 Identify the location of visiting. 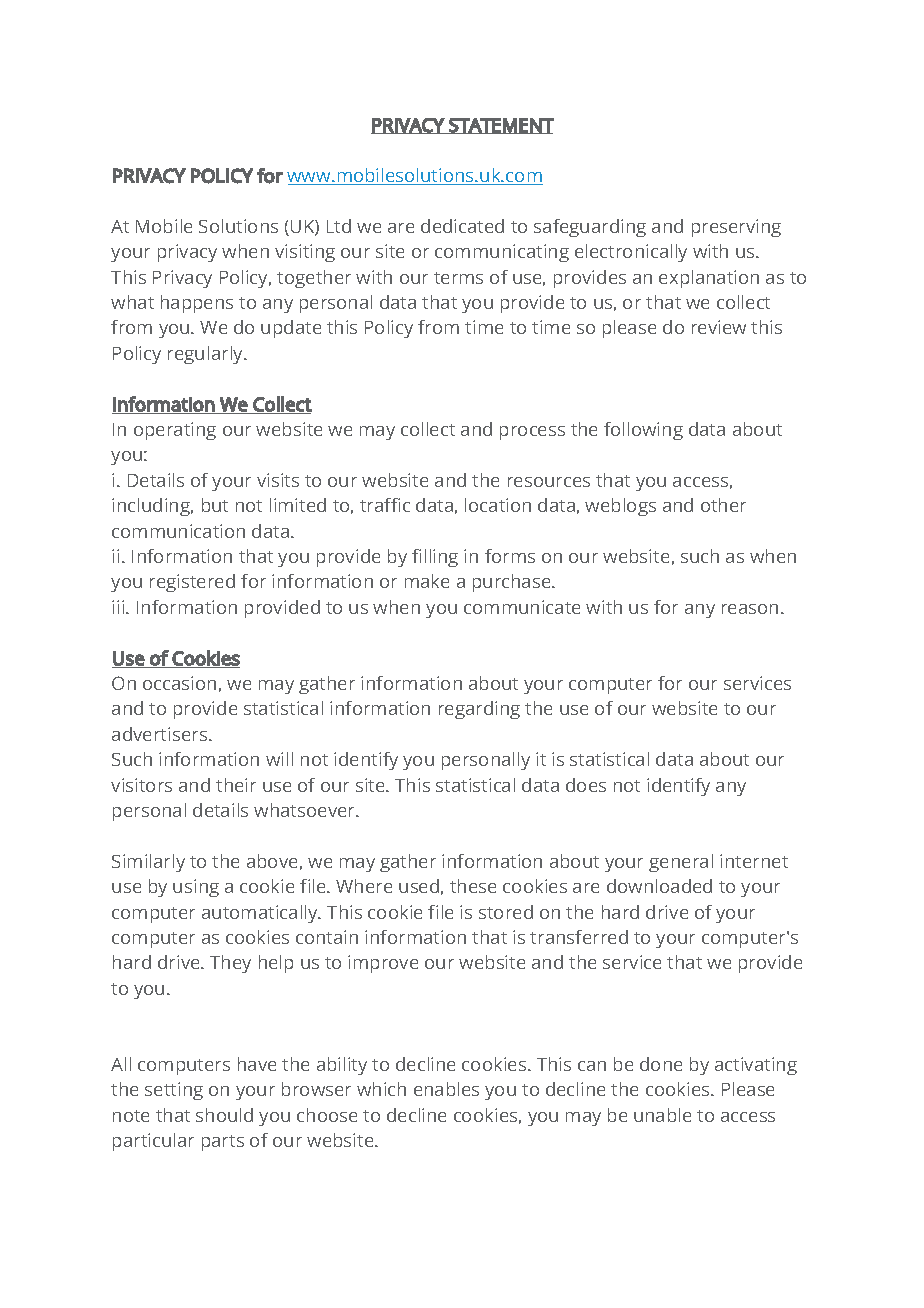
(305, 253).
